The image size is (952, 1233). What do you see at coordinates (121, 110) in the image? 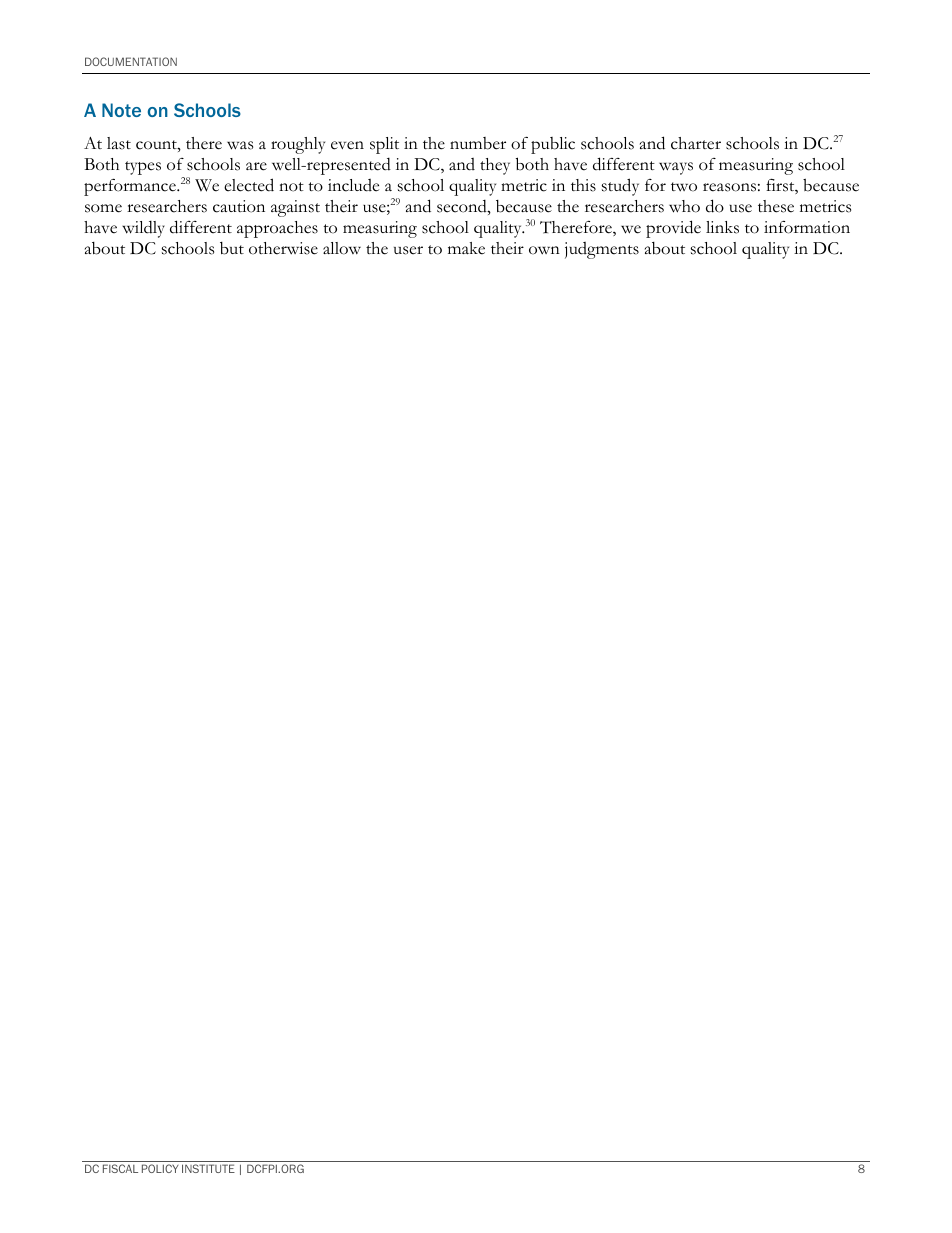
I see `Note` at bounding box center [121, 110].
